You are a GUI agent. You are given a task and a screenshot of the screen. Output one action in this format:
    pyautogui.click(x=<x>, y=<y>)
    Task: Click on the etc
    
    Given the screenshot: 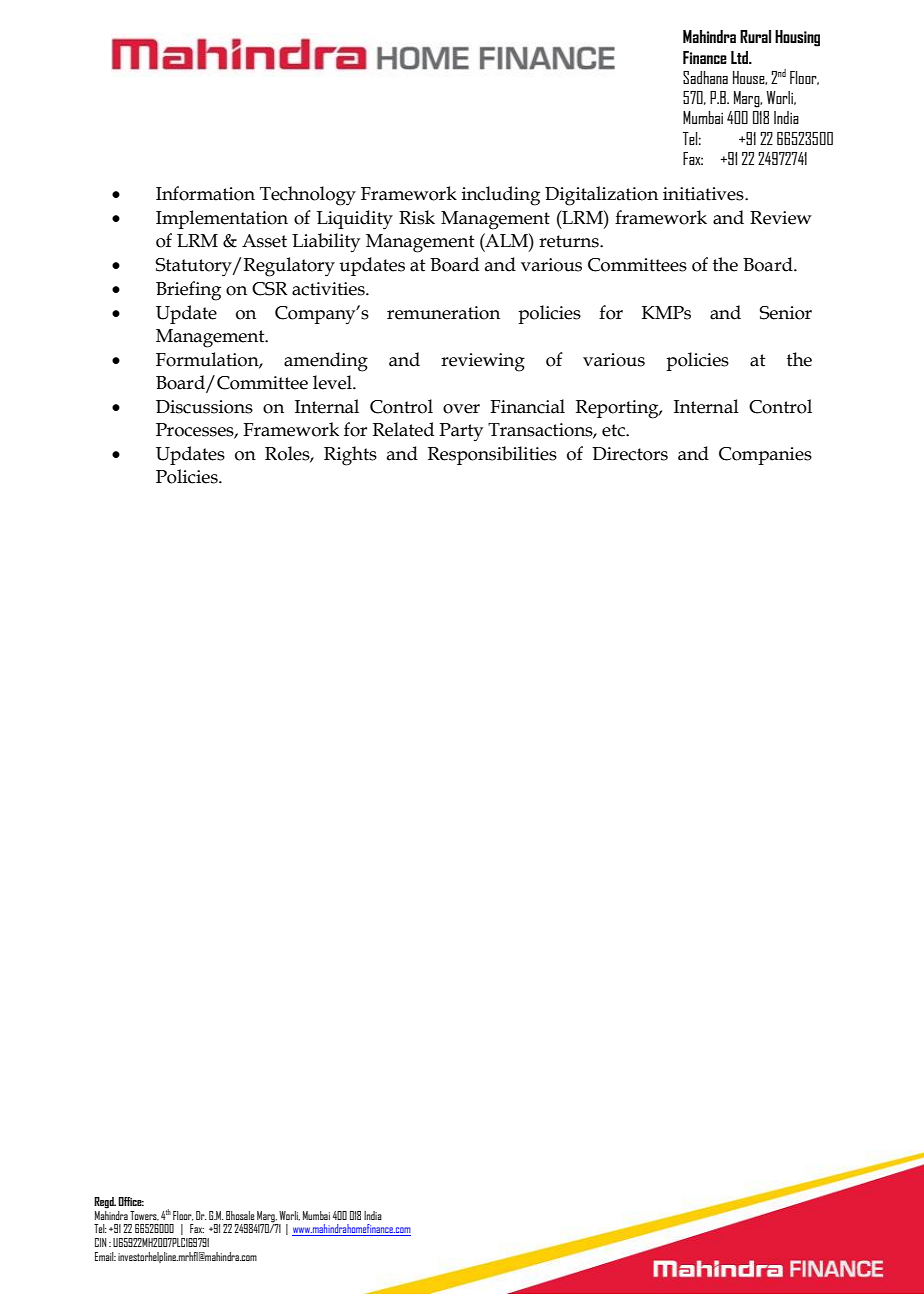 What is the action you would take?
    pyautogui.click(x=614, y=430)
